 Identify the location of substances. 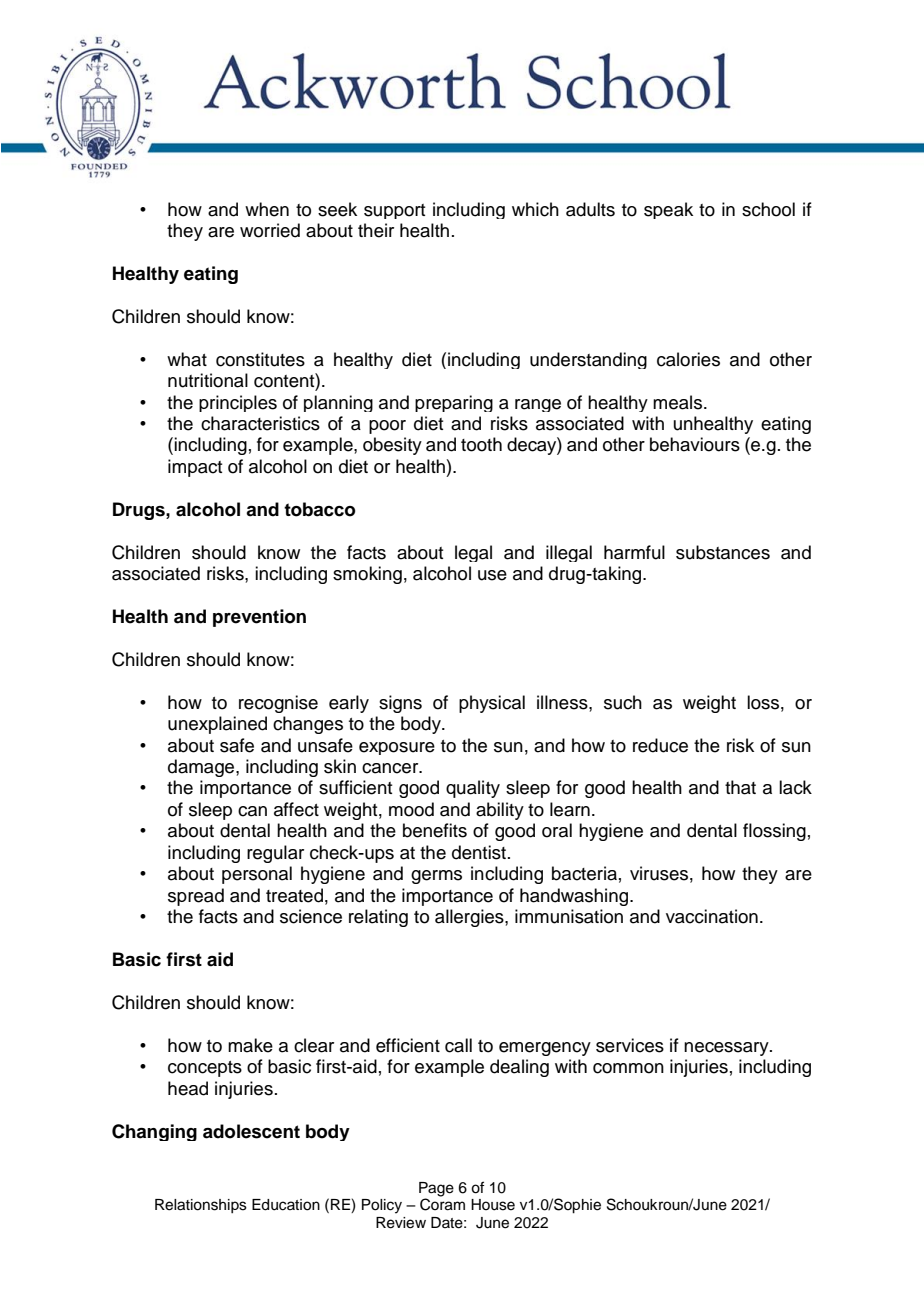
(723, 552).
